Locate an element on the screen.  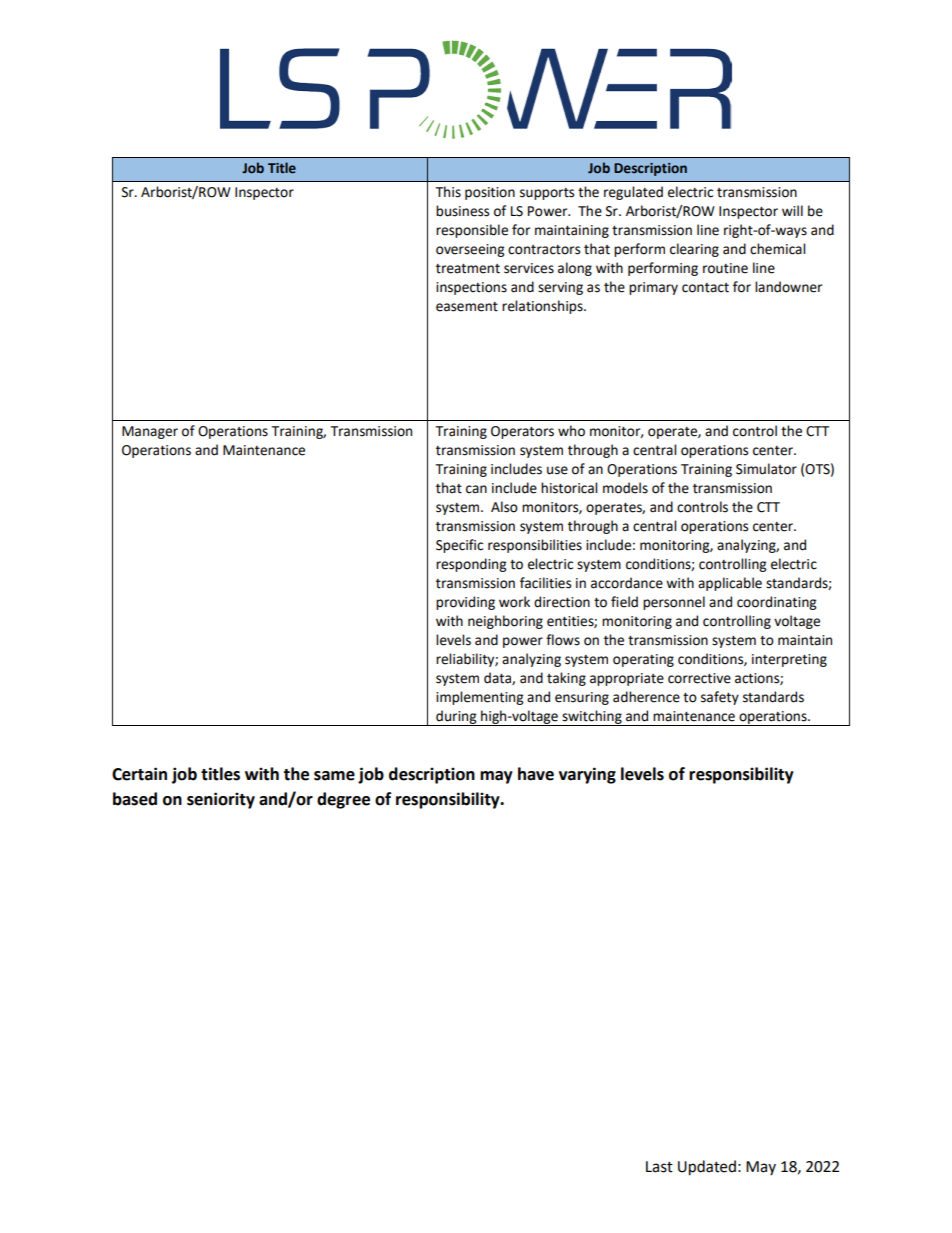
varying is located at coordinates (587, 775).
